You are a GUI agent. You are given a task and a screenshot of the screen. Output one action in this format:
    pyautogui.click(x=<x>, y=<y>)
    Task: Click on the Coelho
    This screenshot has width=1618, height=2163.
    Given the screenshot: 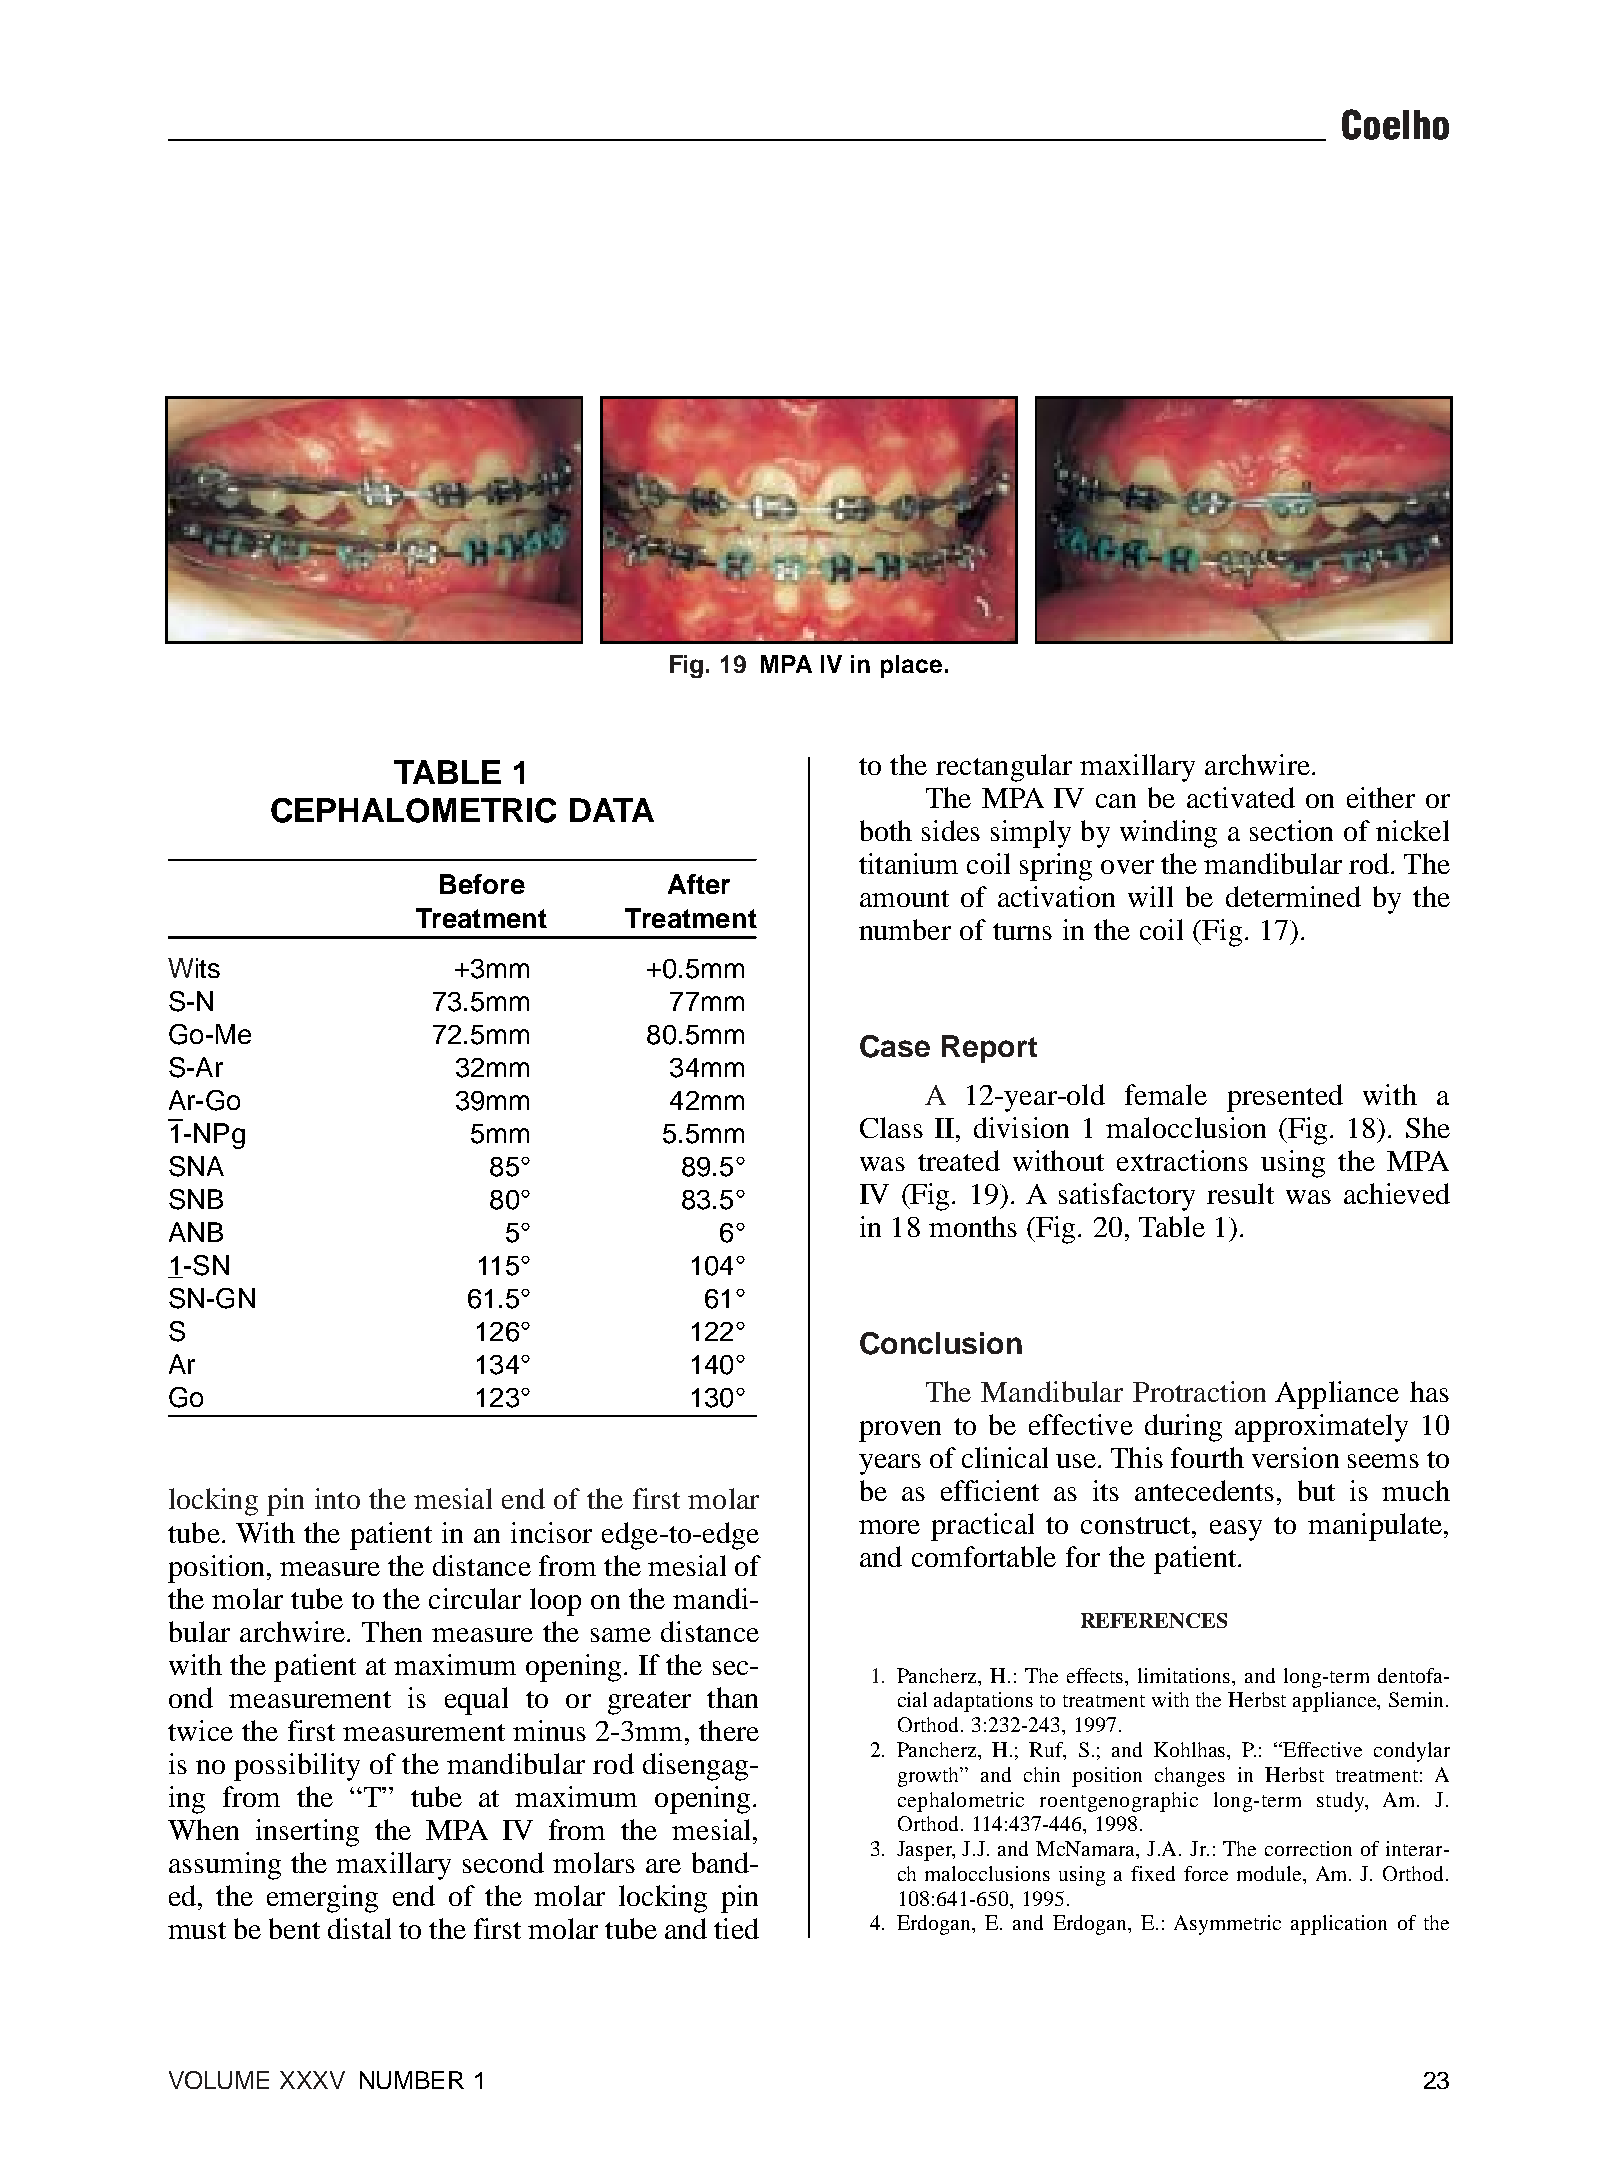 What is the action you would take?
    pyautogui.click(x=1395, y=124)
